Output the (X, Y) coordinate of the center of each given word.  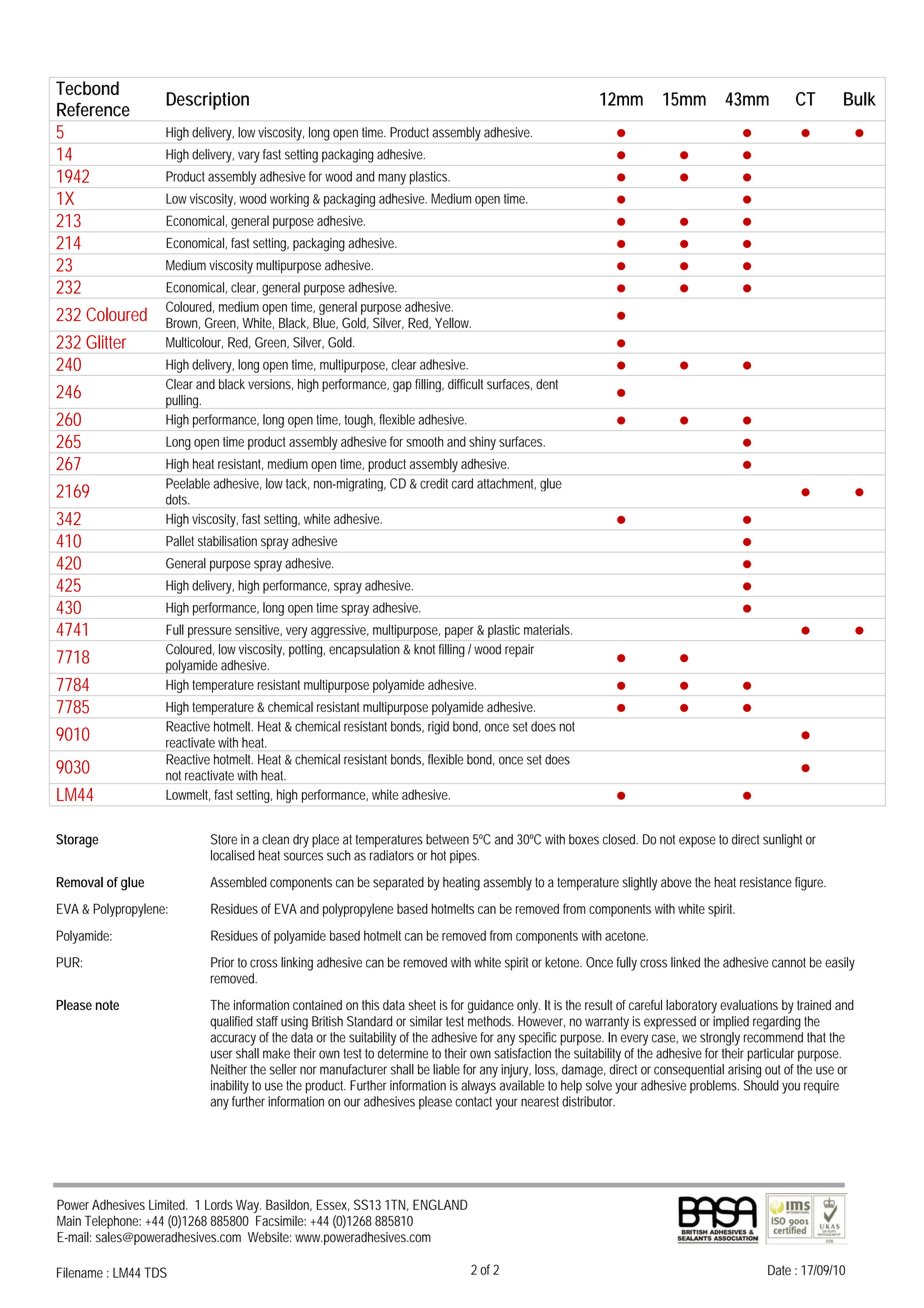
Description (207, 101)
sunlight (782, 841)
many (392, 179)
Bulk (860, 99)
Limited (168, 1205)
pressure (210, 632)
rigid (438, 728)
